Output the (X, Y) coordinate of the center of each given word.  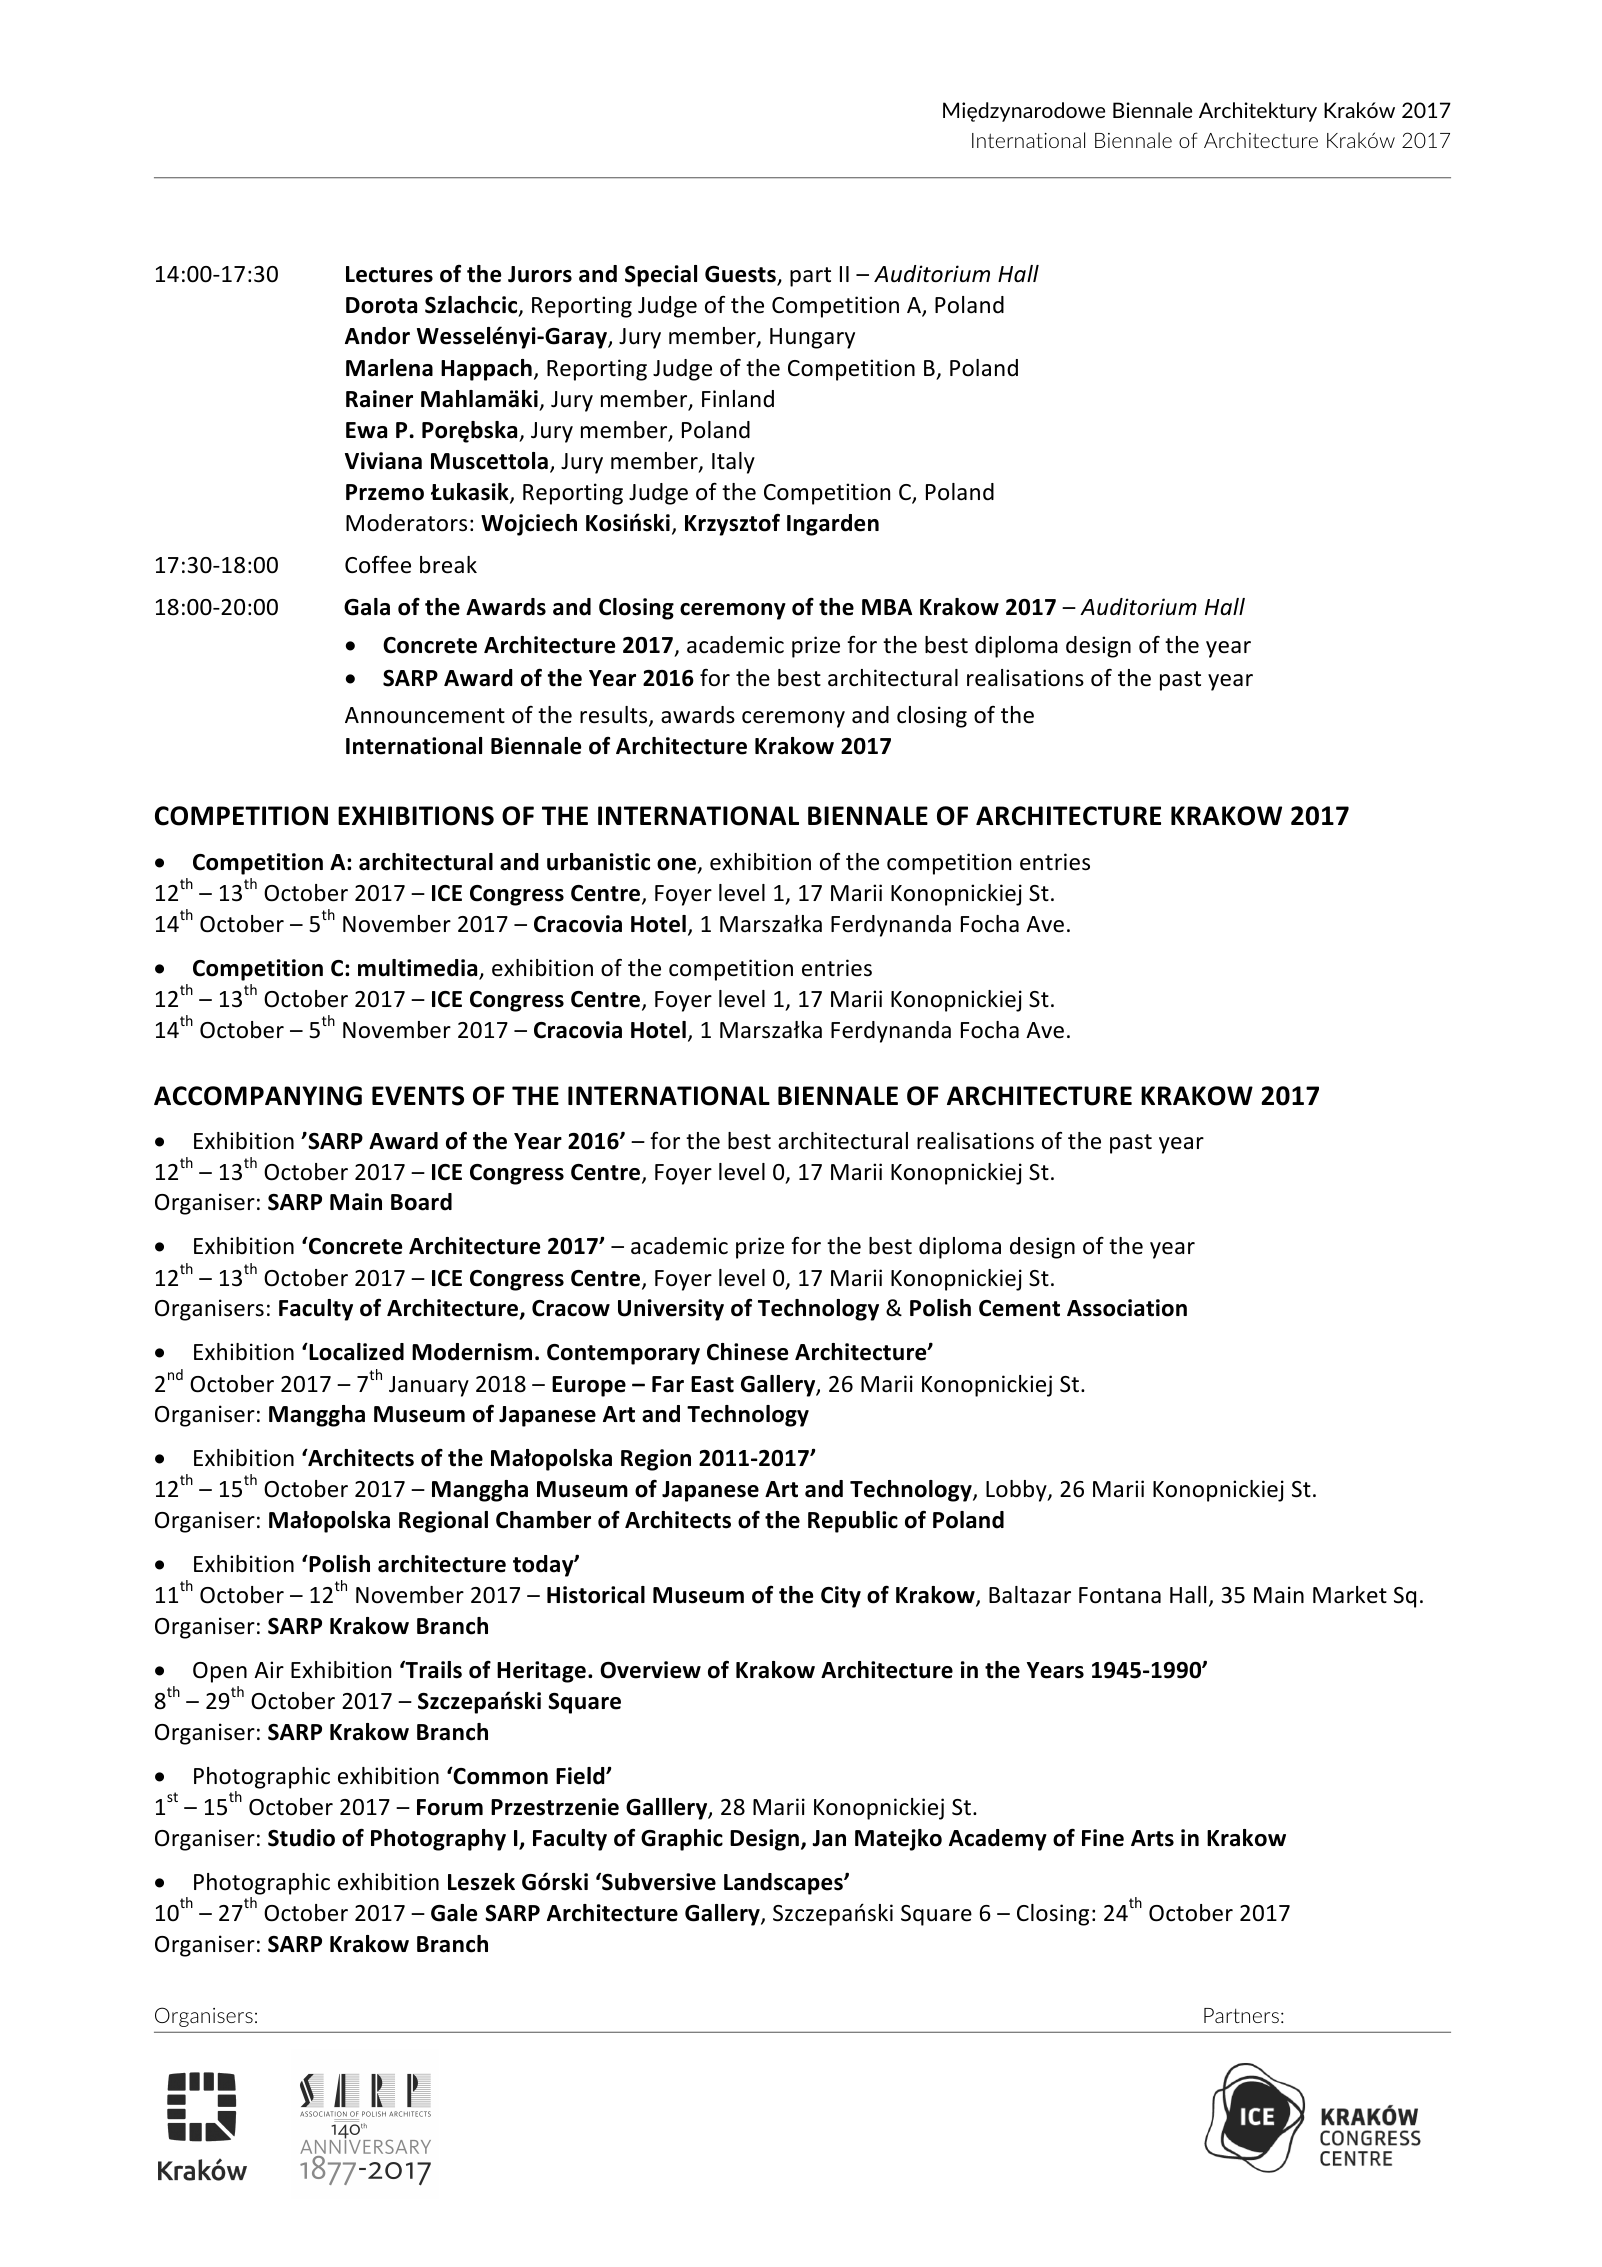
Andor (377, 336)
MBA (887, 607)
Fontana (1120, 1595)
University (671, 1310)
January (429, 1386)
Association (1127, 1308)
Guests (741, 275)
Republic (853, 1522)
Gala (367, 607)
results (615, 716)
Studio (301, 1838)
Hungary (812, 338)
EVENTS (418, 1096)
